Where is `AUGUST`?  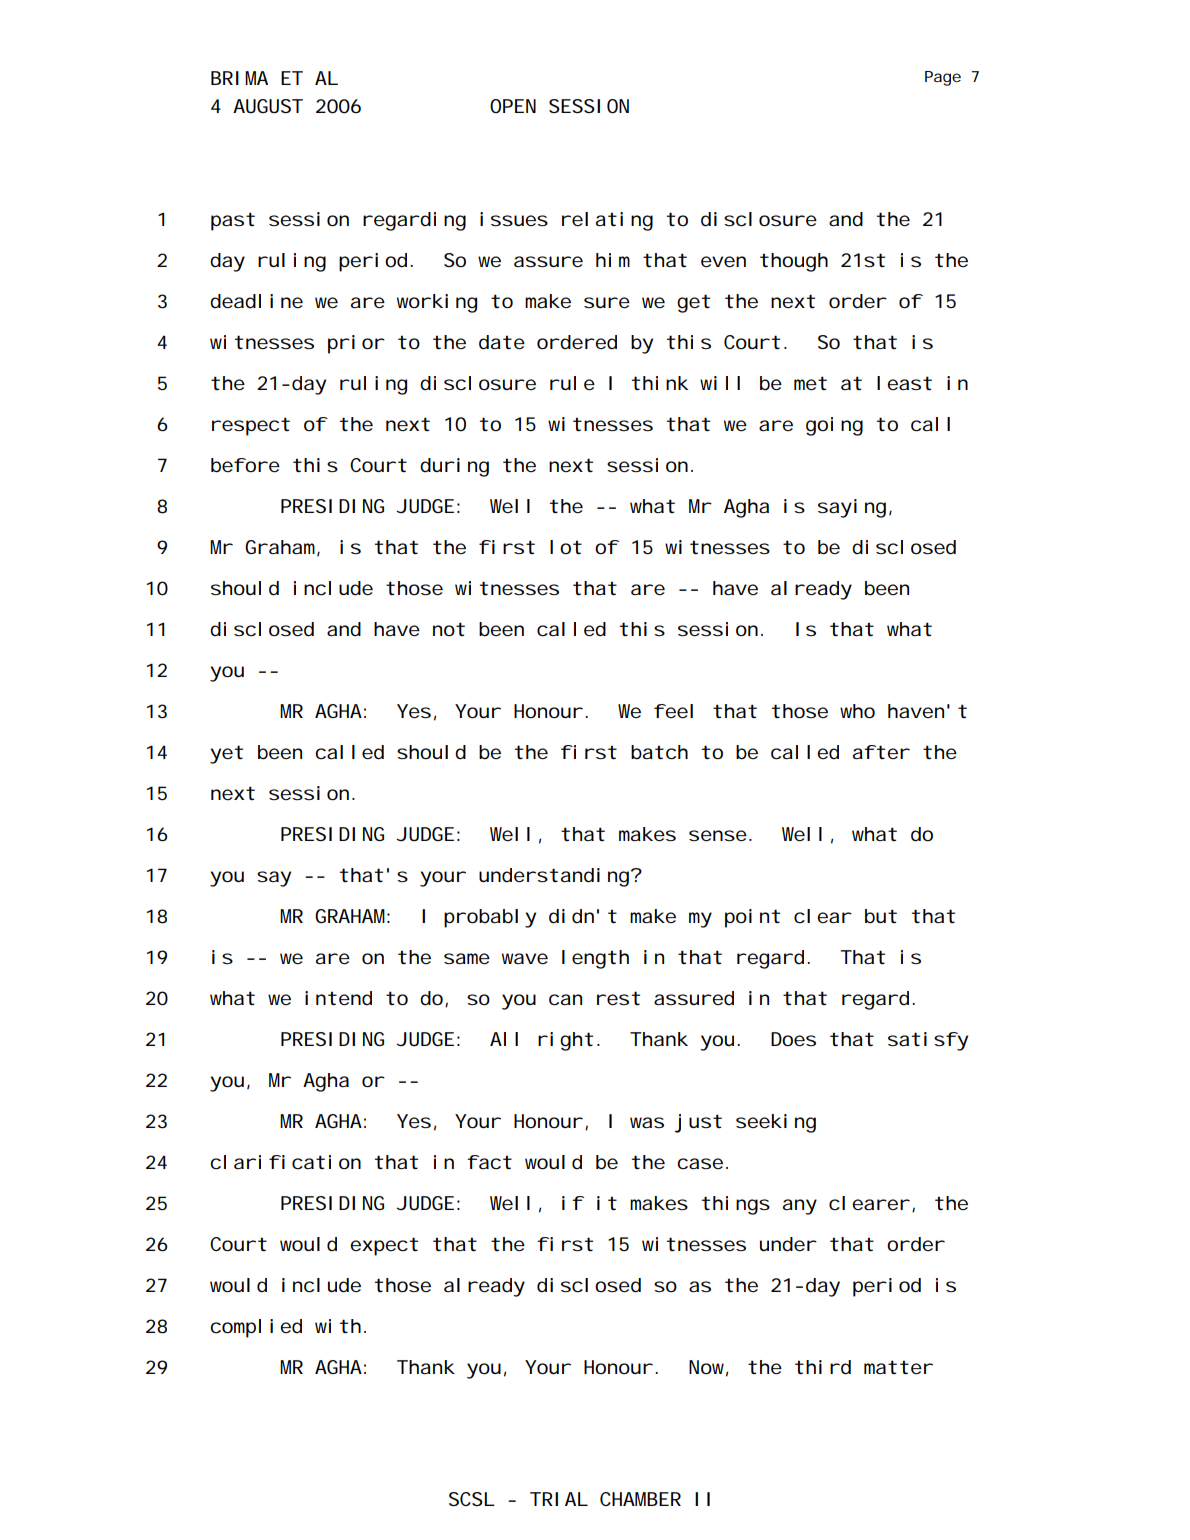 AUGUST is located at coordinates (268, 106).
